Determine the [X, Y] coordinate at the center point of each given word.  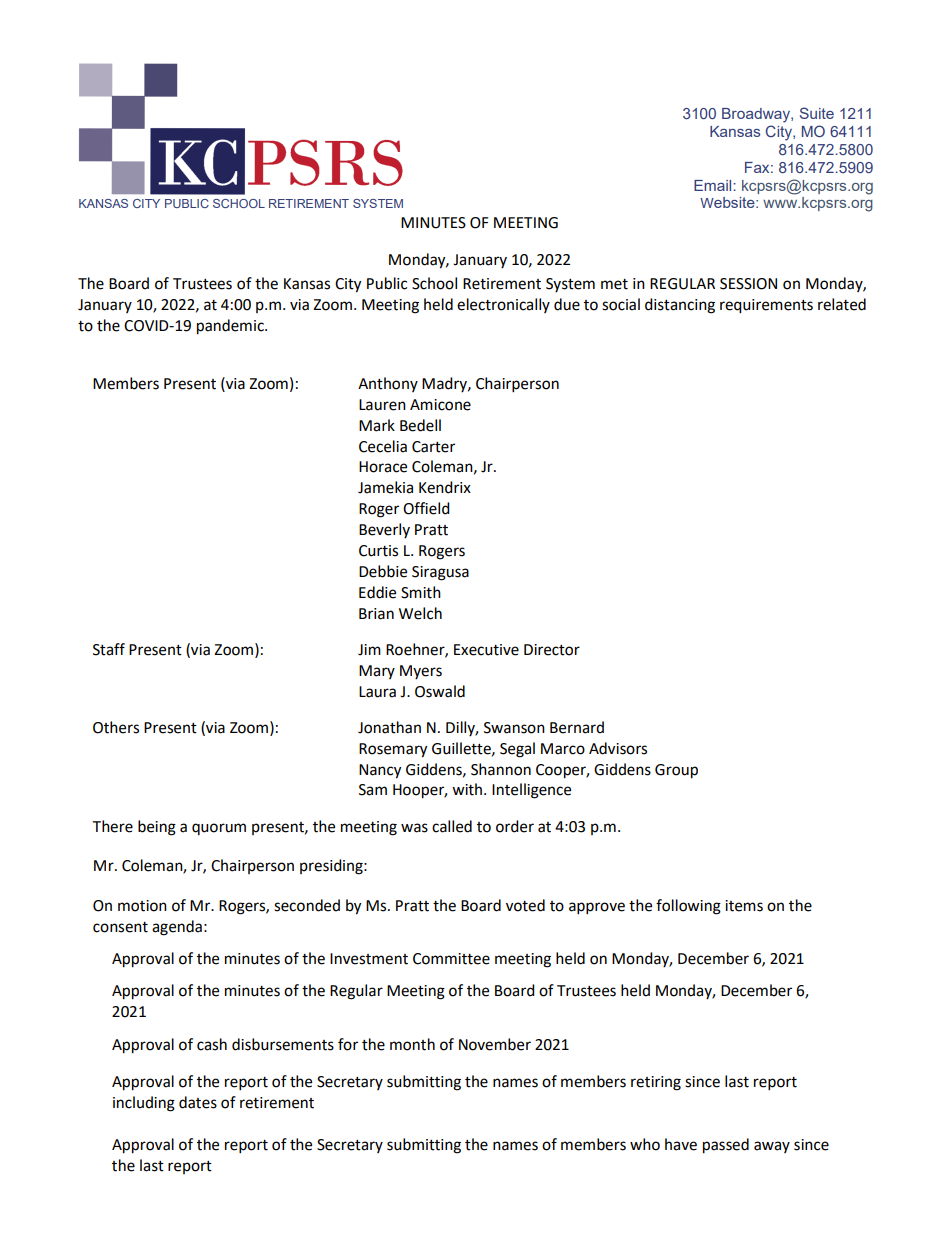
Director [552, 650]
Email [714, 185]
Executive [486, 650]
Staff [109, 649]
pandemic [231, 327]
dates [198, 1102]
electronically [503, 305]
